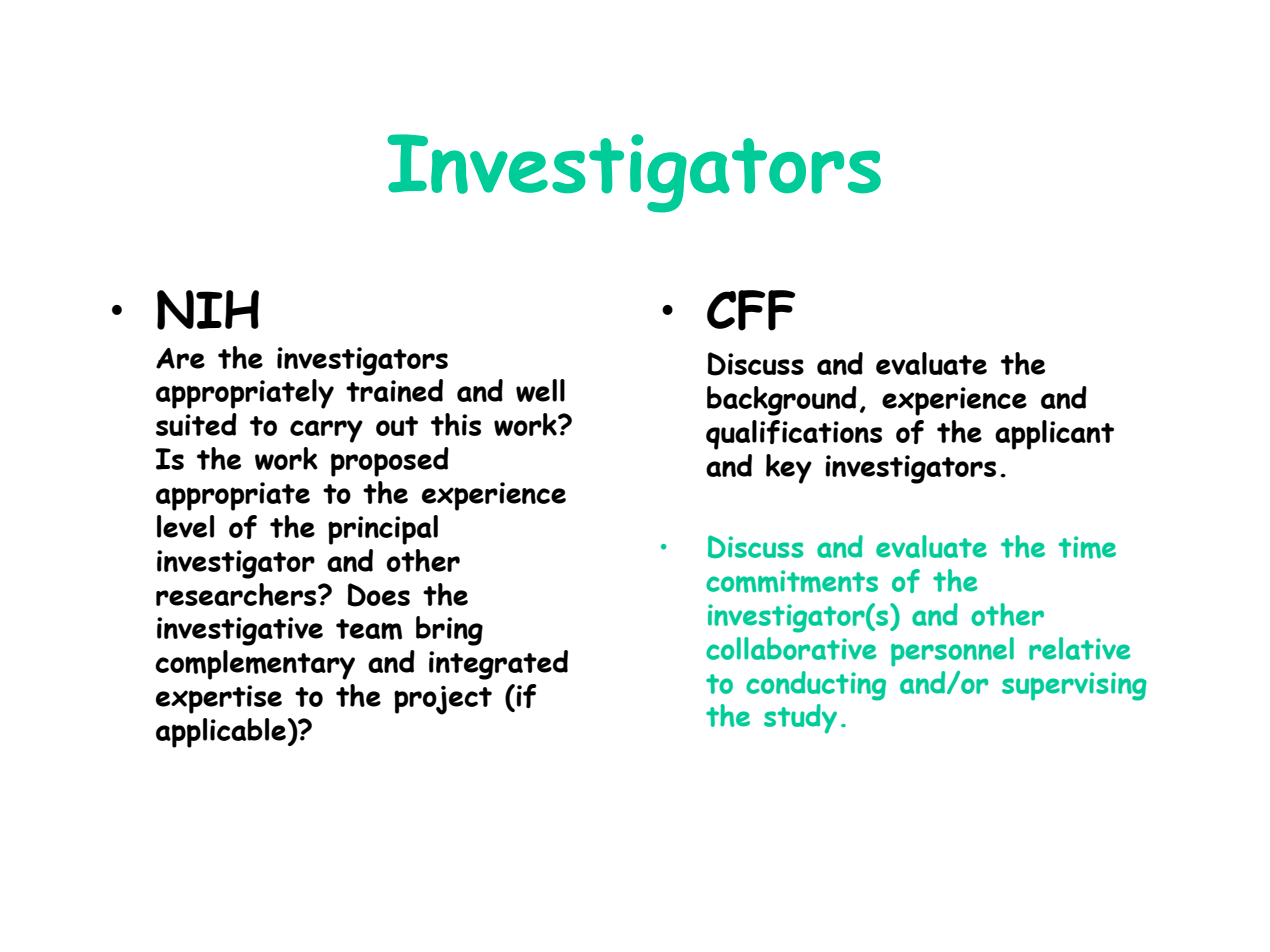 This image has width=1270, height=952. What do you see at coordinates (800, 719) in the image?
I see `study` at bounding box center [800, 719].
